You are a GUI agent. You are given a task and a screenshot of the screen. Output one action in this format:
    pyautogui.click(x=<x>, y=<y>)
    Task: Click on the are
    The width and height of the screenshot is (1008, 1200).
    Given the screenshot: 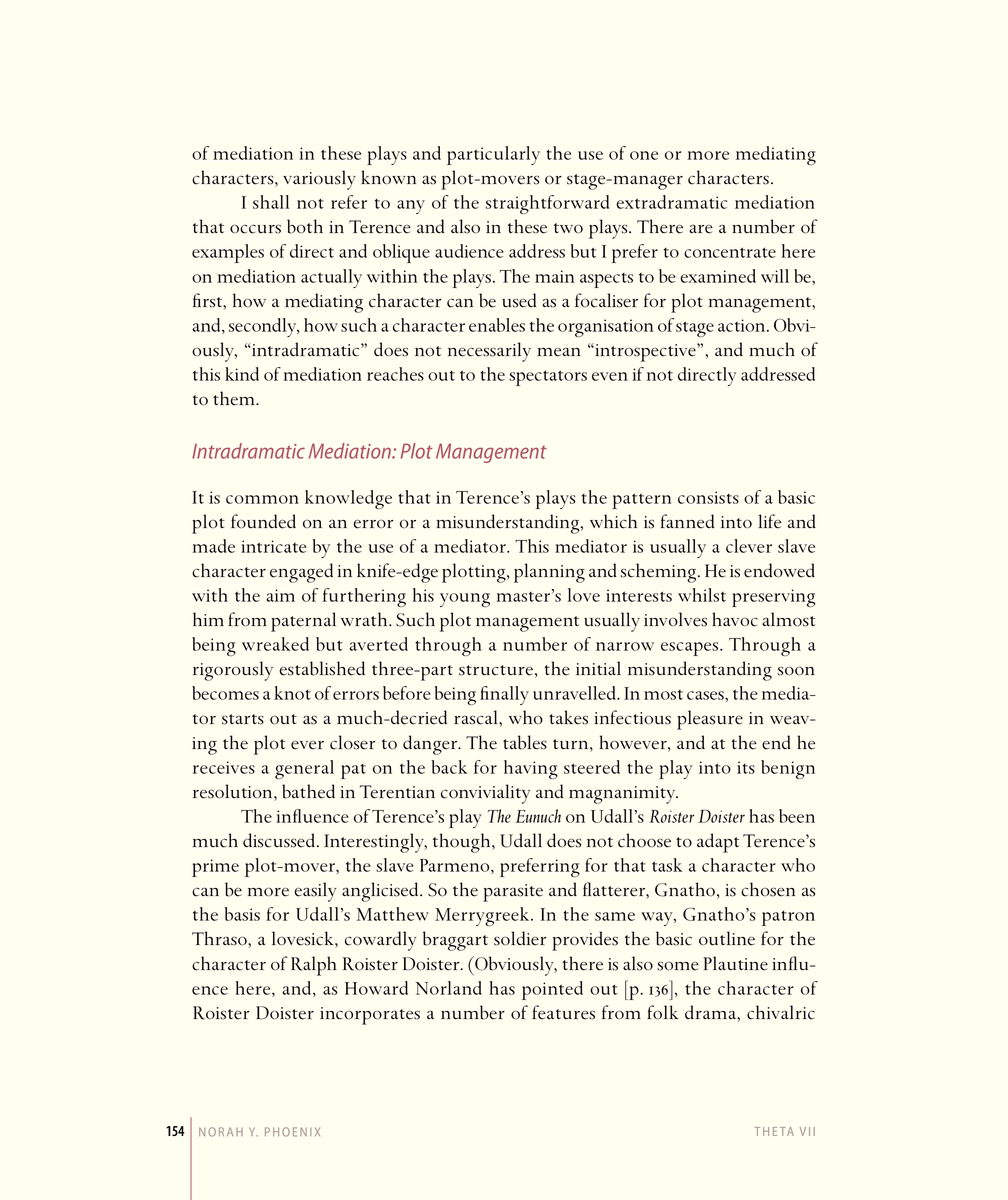 What is the action you would take?
    pyautogui.click(x=701, y=229)
